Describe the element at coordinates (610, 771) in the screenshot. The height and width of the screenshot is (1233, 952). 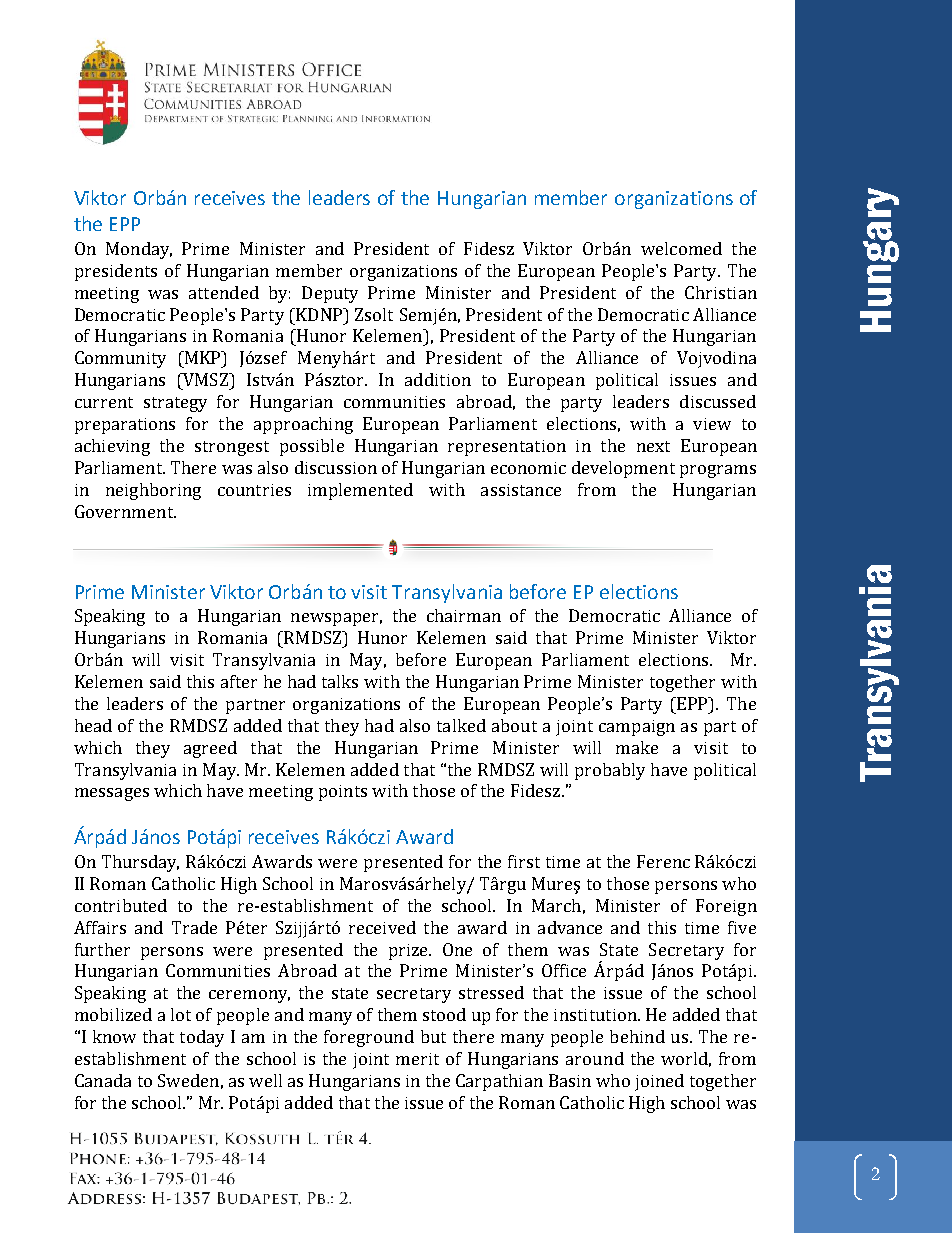
I see `probably` at that location.
